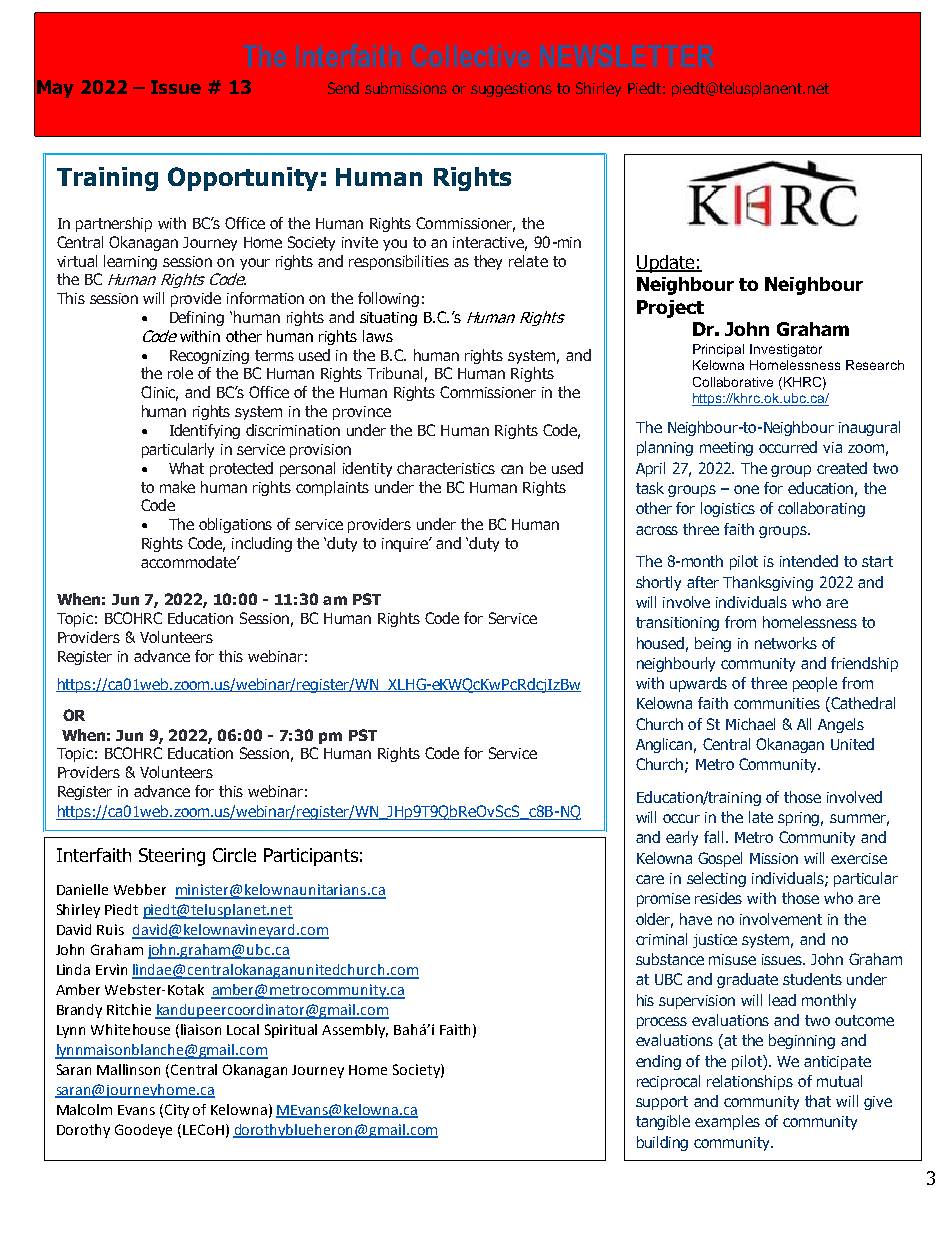 The width and height of the screenshot is (952, 1233). Describe the element at coordinates (511, 90) in the screenshot. I see `suggestions` at that location.
